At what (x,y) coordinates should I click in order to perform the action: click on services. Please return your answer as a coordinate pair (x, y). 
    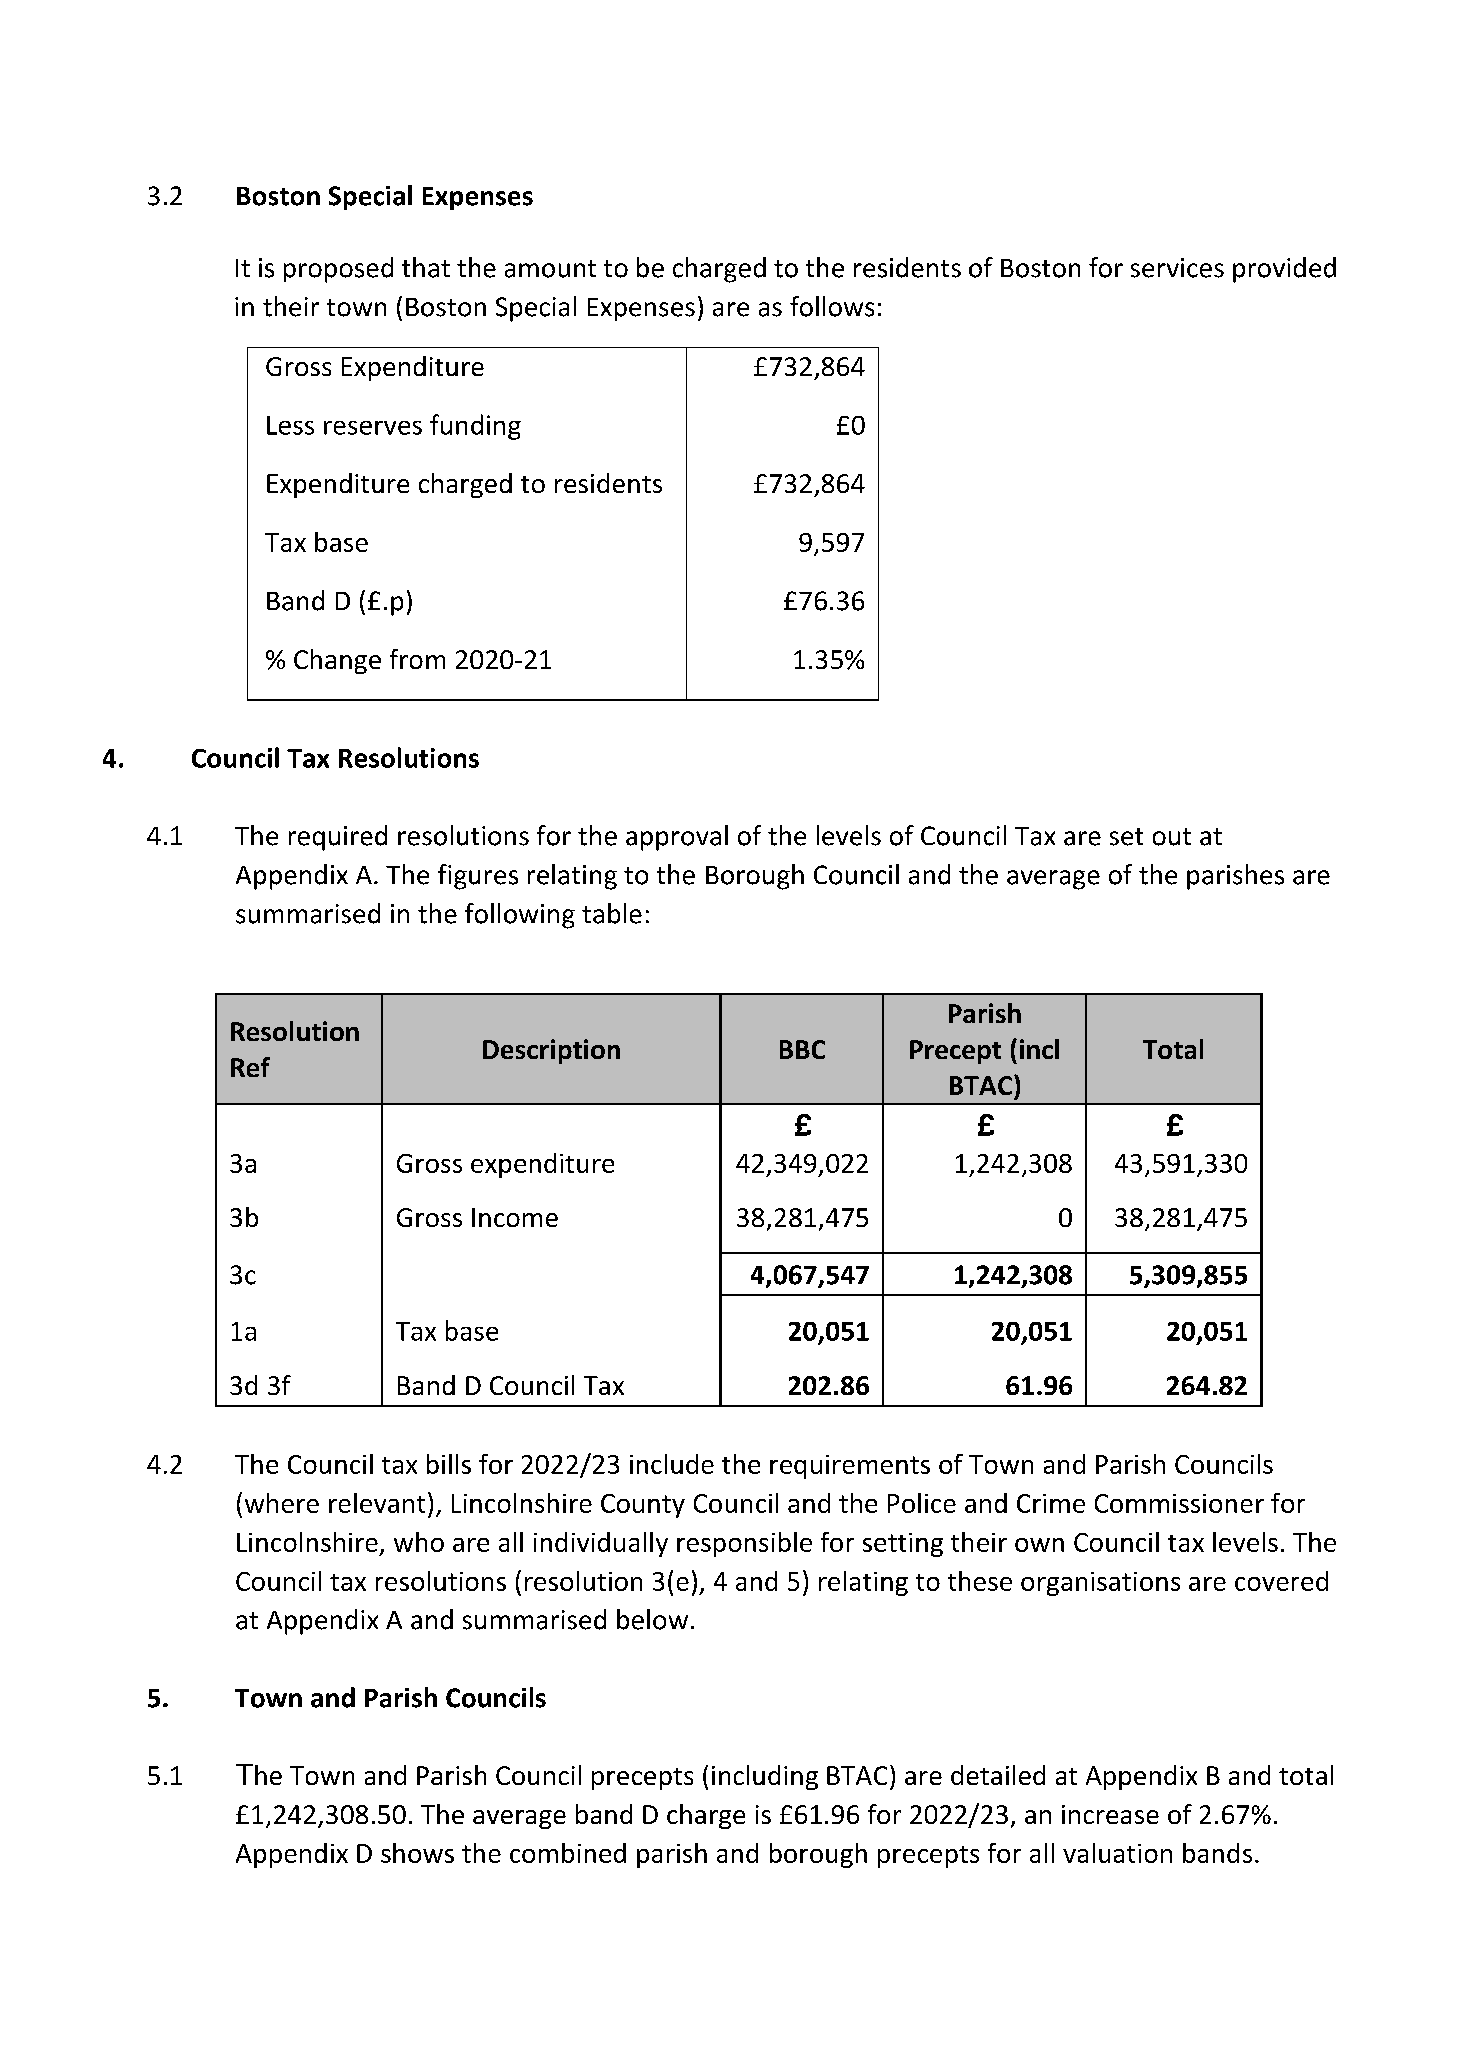
    Looking at the image, I should click on (1177, 268).
